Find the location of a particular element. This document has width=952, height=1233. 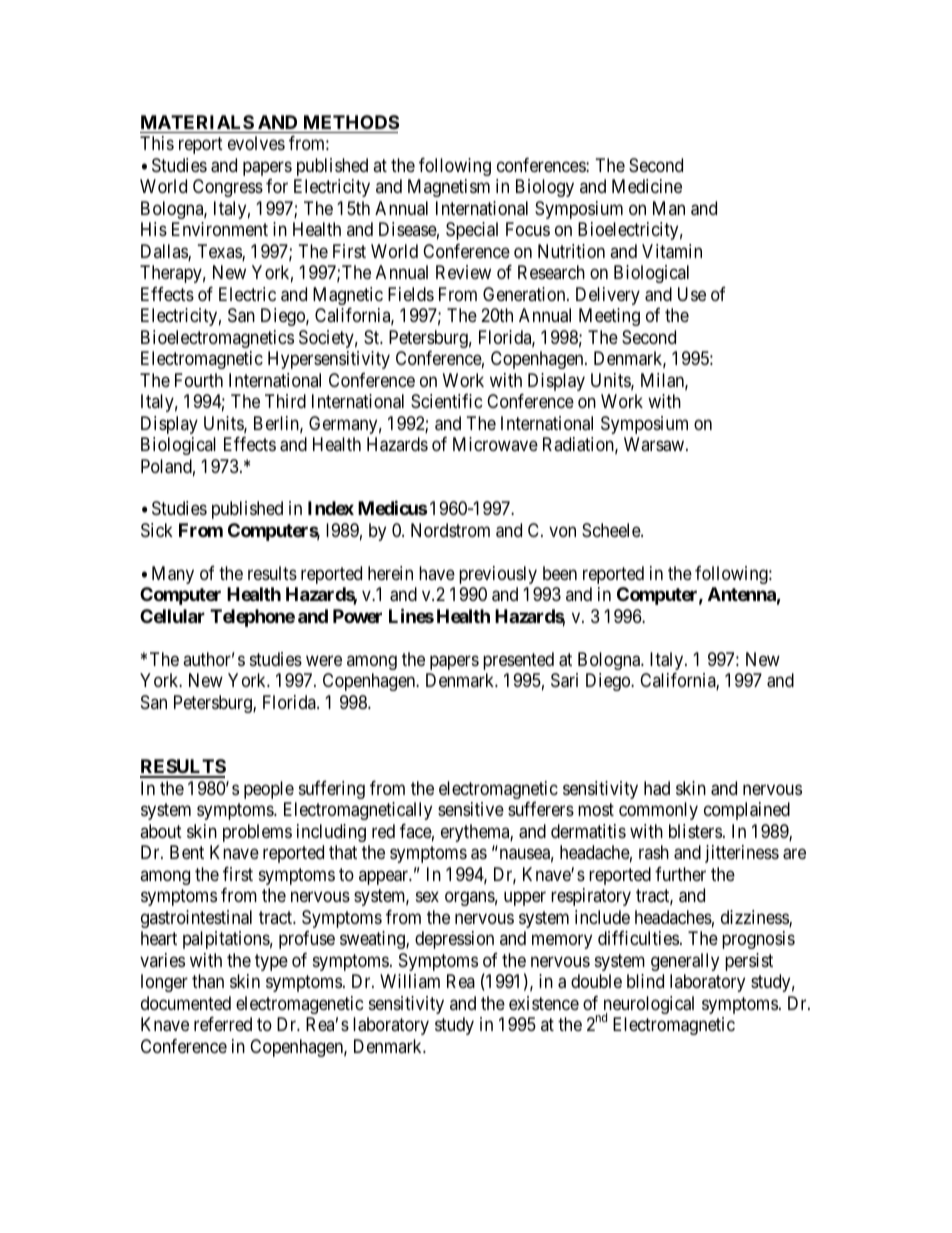

people is located at coordinates (269, 790).
